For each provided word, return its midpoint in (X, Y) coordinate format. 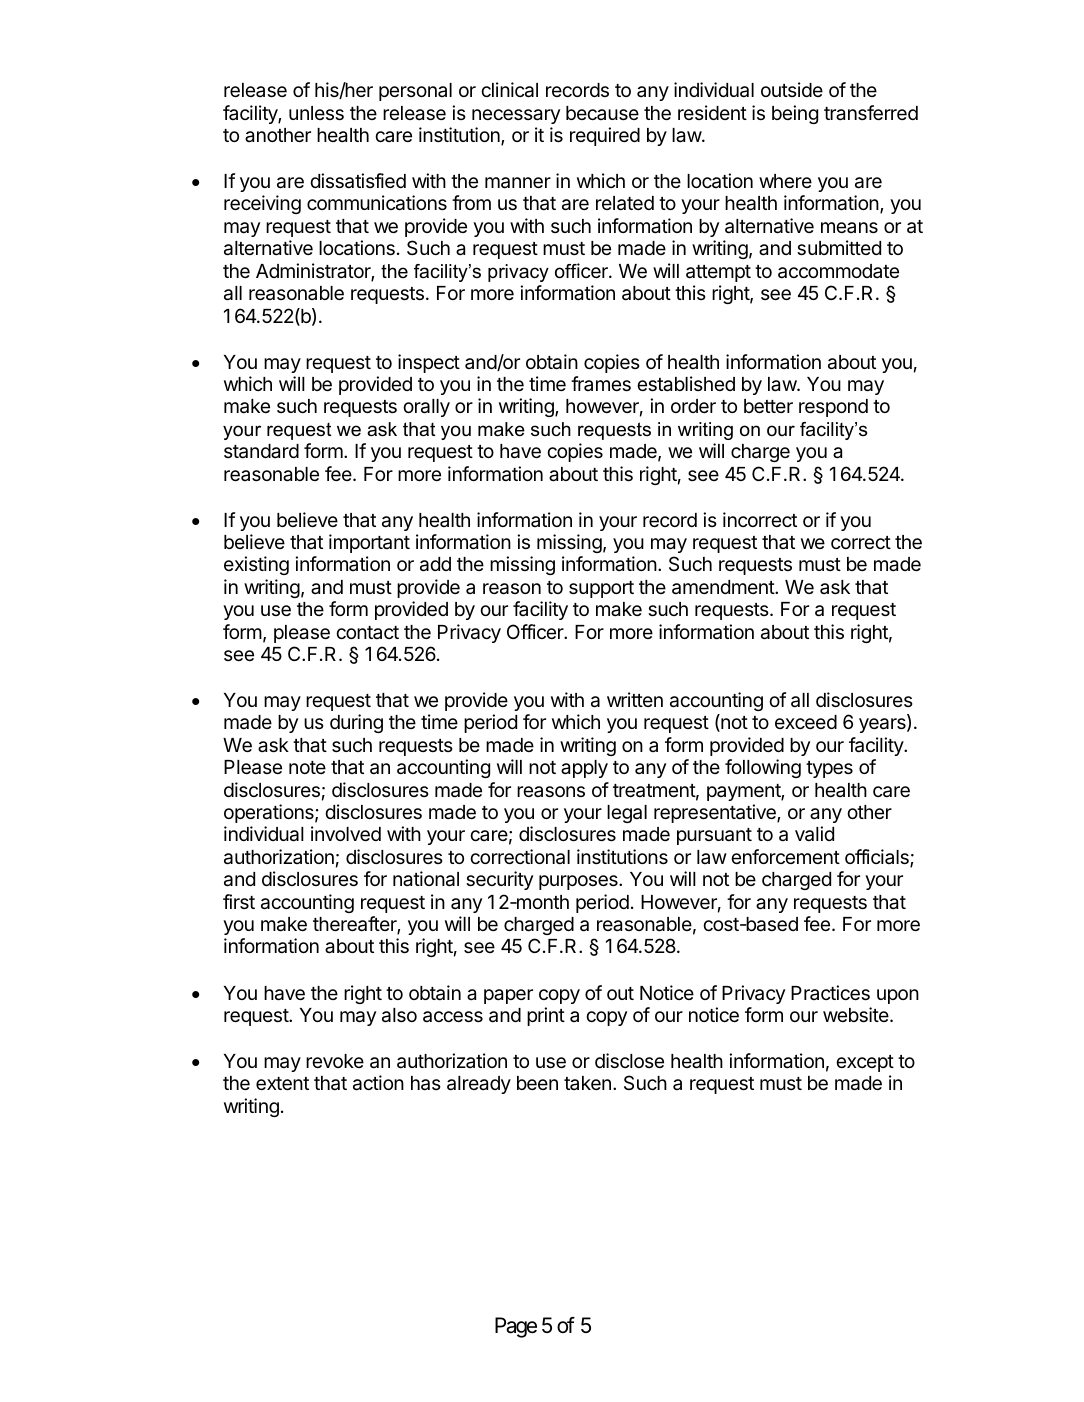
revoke (335, 1061)
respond (833, 408)
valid (814, 834)
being (795, 114)
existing (256, 565)
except (865, 1063)
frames (601, 383)
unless (316, 113)
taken (587, 1083)
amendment (724, 587)
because (602, 113)
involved (346, 833)
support (601, 589)
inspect (429, 363)
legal (627, 814)
